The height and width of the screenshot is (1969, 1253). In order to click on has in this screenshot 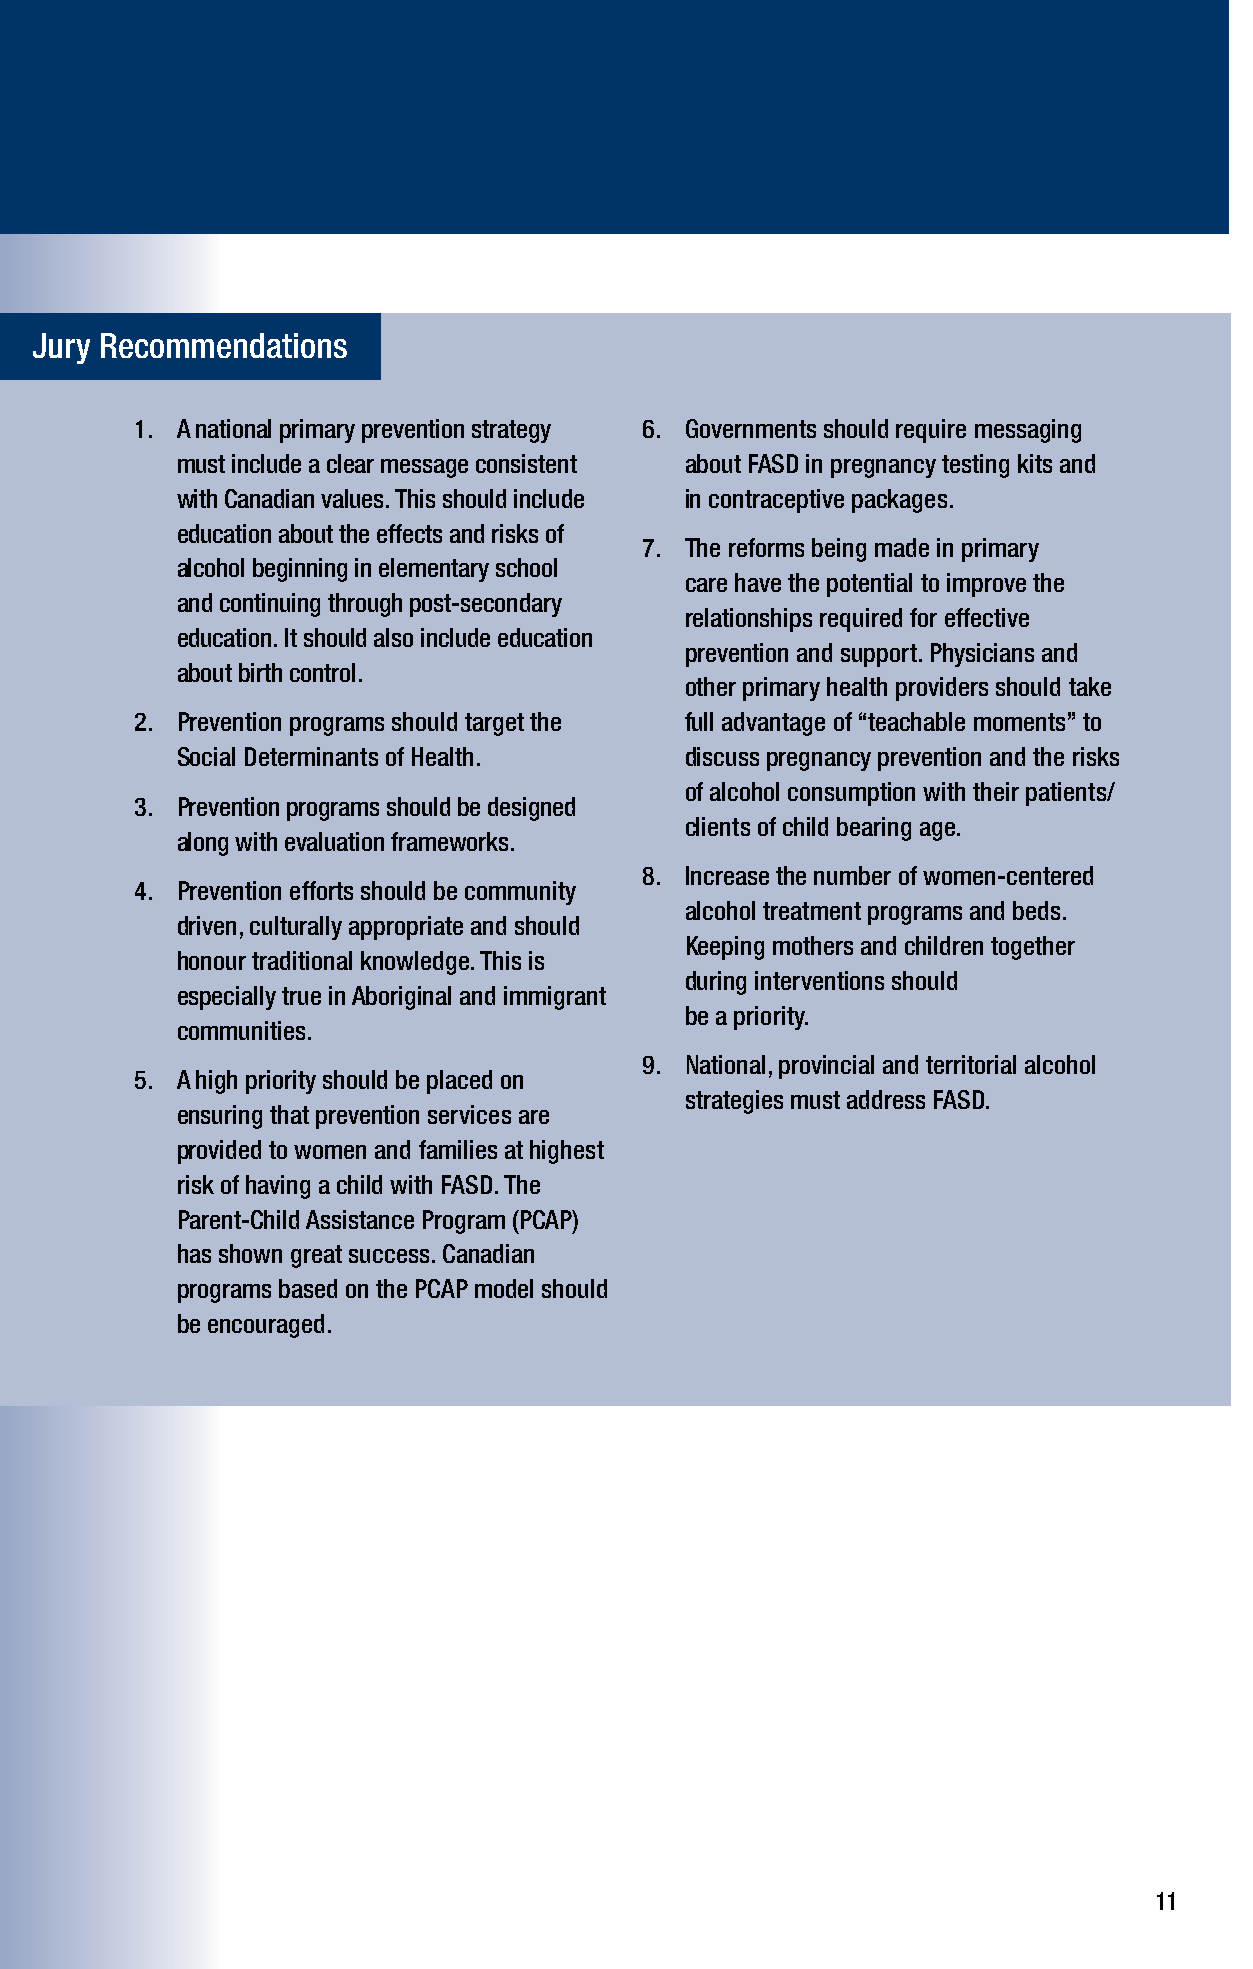, I will do `click(194, 1253)`.
